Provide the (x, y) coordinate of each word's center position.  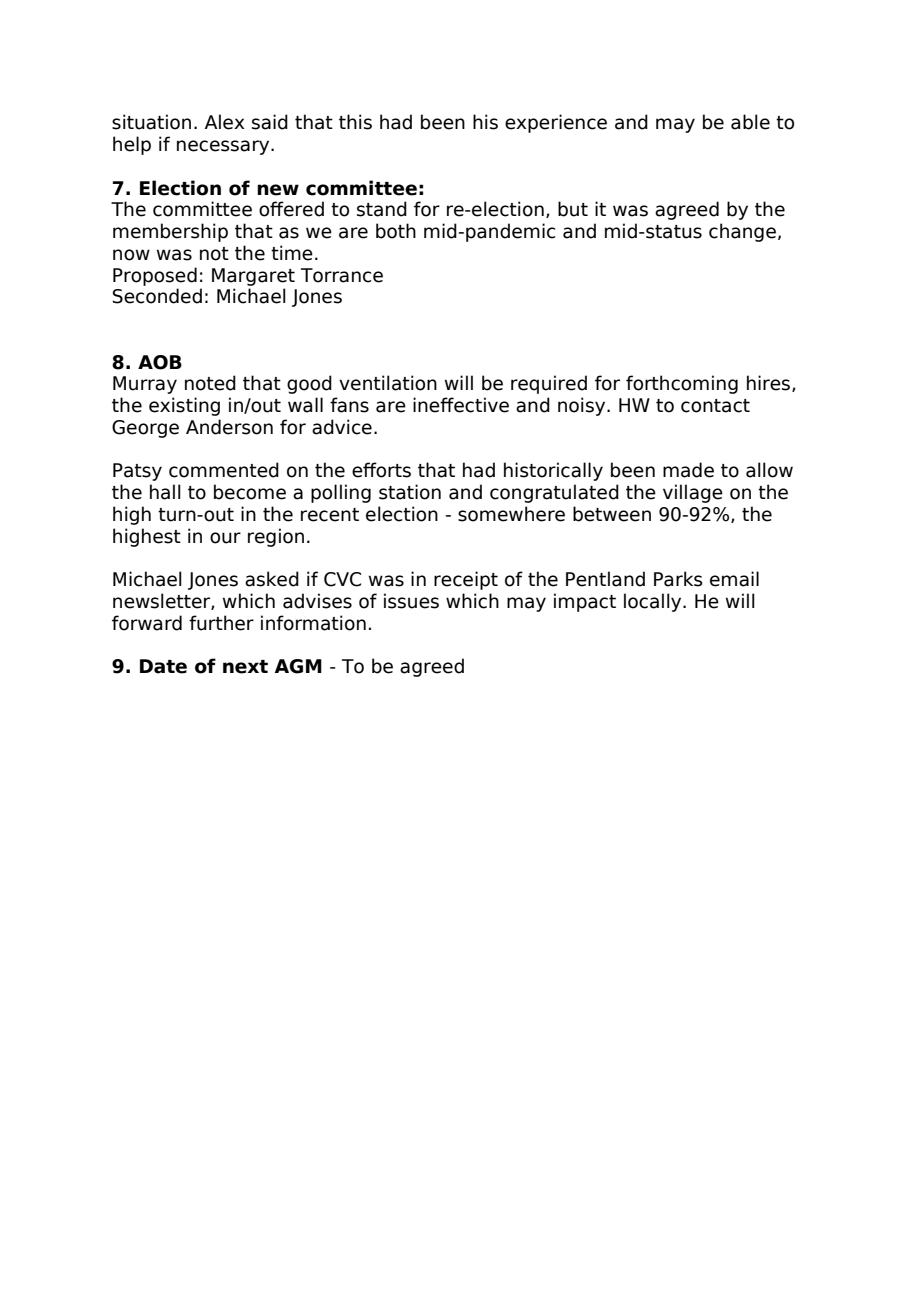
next (245, 667)
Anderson (229, 427)
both (396, 231)
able (750, 122)
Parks (678, 579)
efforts (381, 470)
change (742, 232)
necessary (224, 147)
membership (170, 232)
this (355, 122)
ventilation (388, 383)
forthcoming (682, 384)
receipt (466, 580)
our (225, 538)
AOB (160, 362)
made (688, 470)
